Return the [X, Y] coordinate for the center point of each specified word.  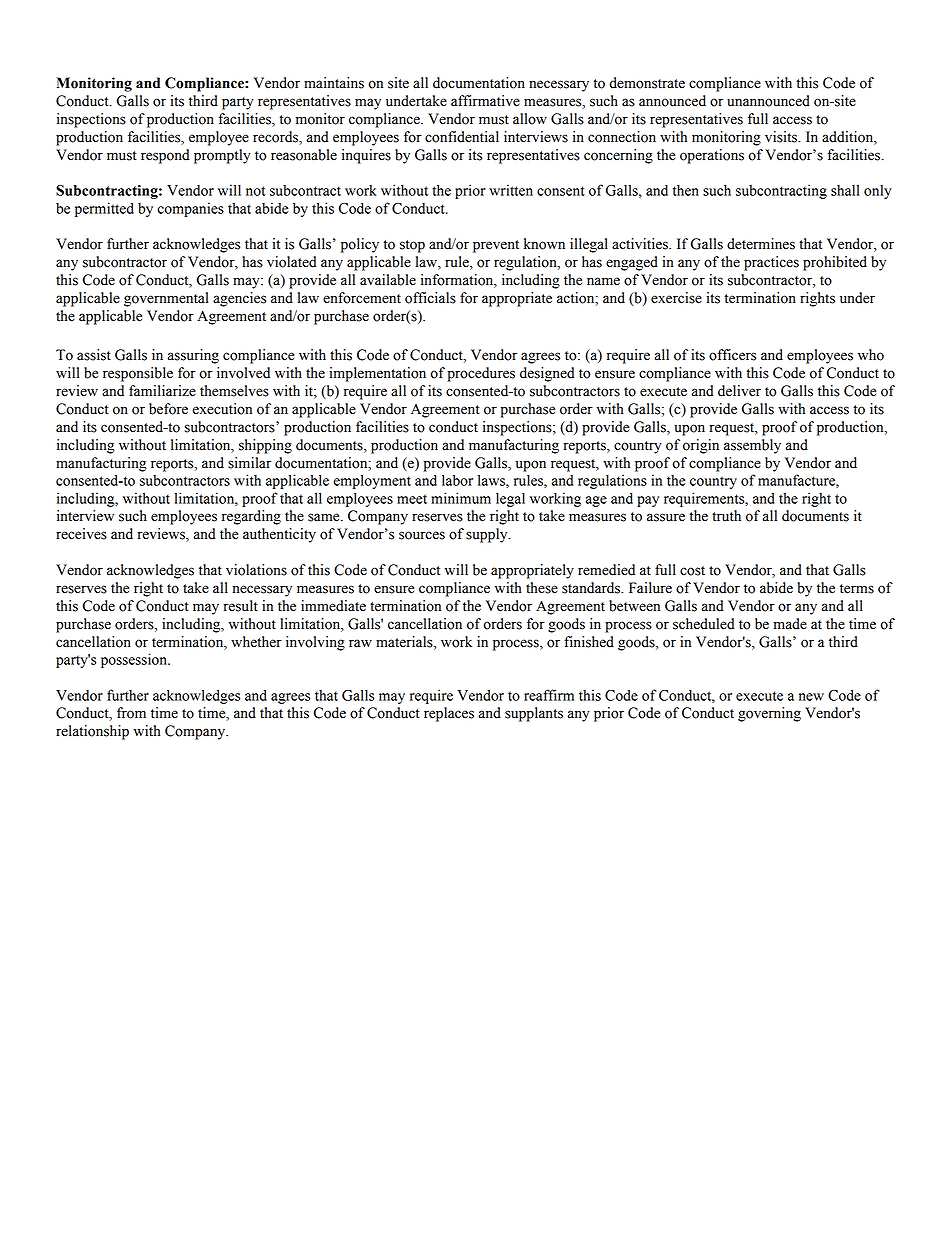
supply [488, 535]
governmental [166, 299]
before [168, 409]
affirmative [485, 101]
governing [769, 714]
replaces [449, 714]
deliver [739, 391]
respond [165, 156]
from [131, 713]
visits [782, 137]
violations [256, 570]
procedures [481, 374]
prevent [496, 246]
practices [771, 263]
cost [692, 571]
